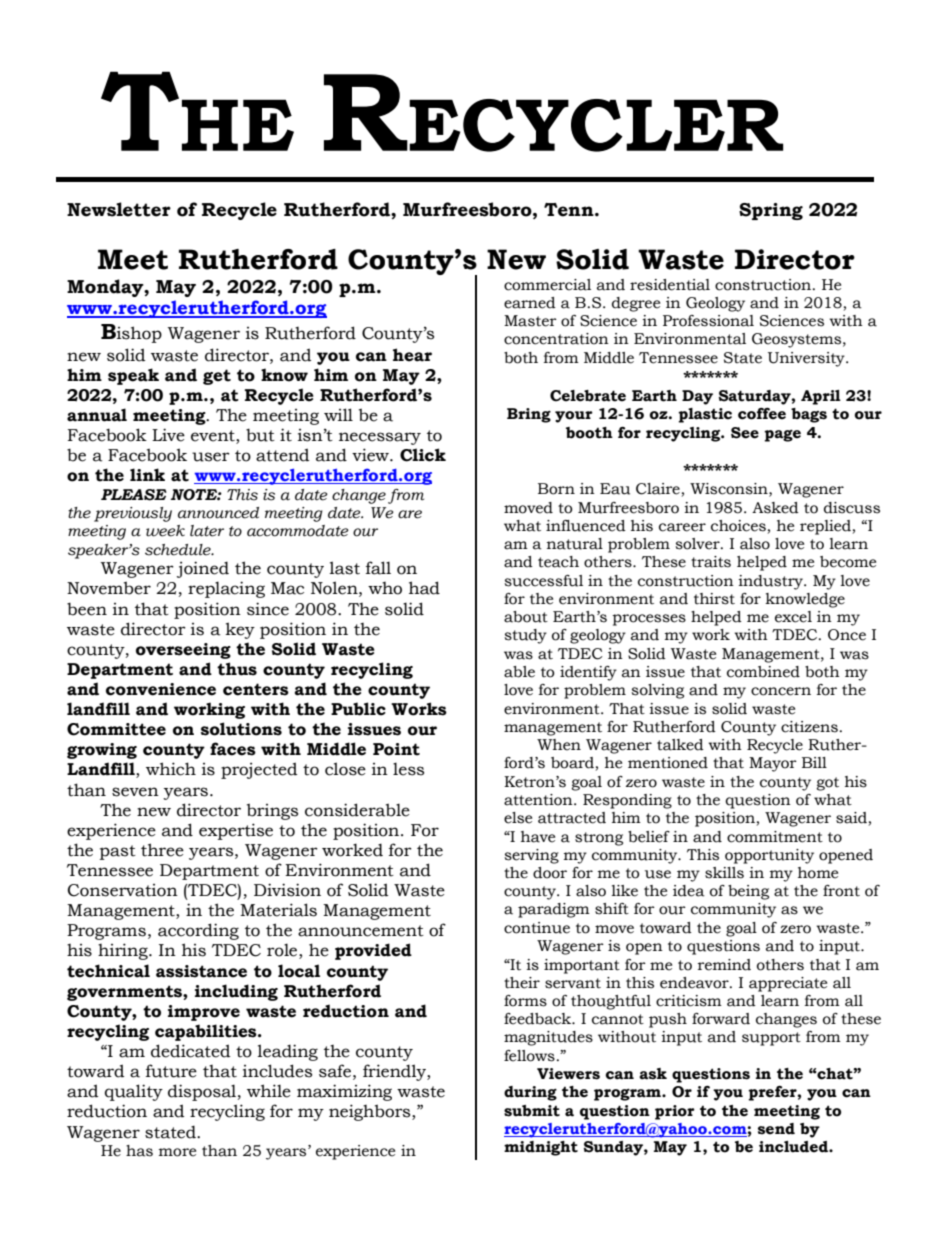 The width and height of the image is (952, 1233). What do you see at coordinates (547, 285) in the image?
I see `commercial` at bounding box center [547, 285].
